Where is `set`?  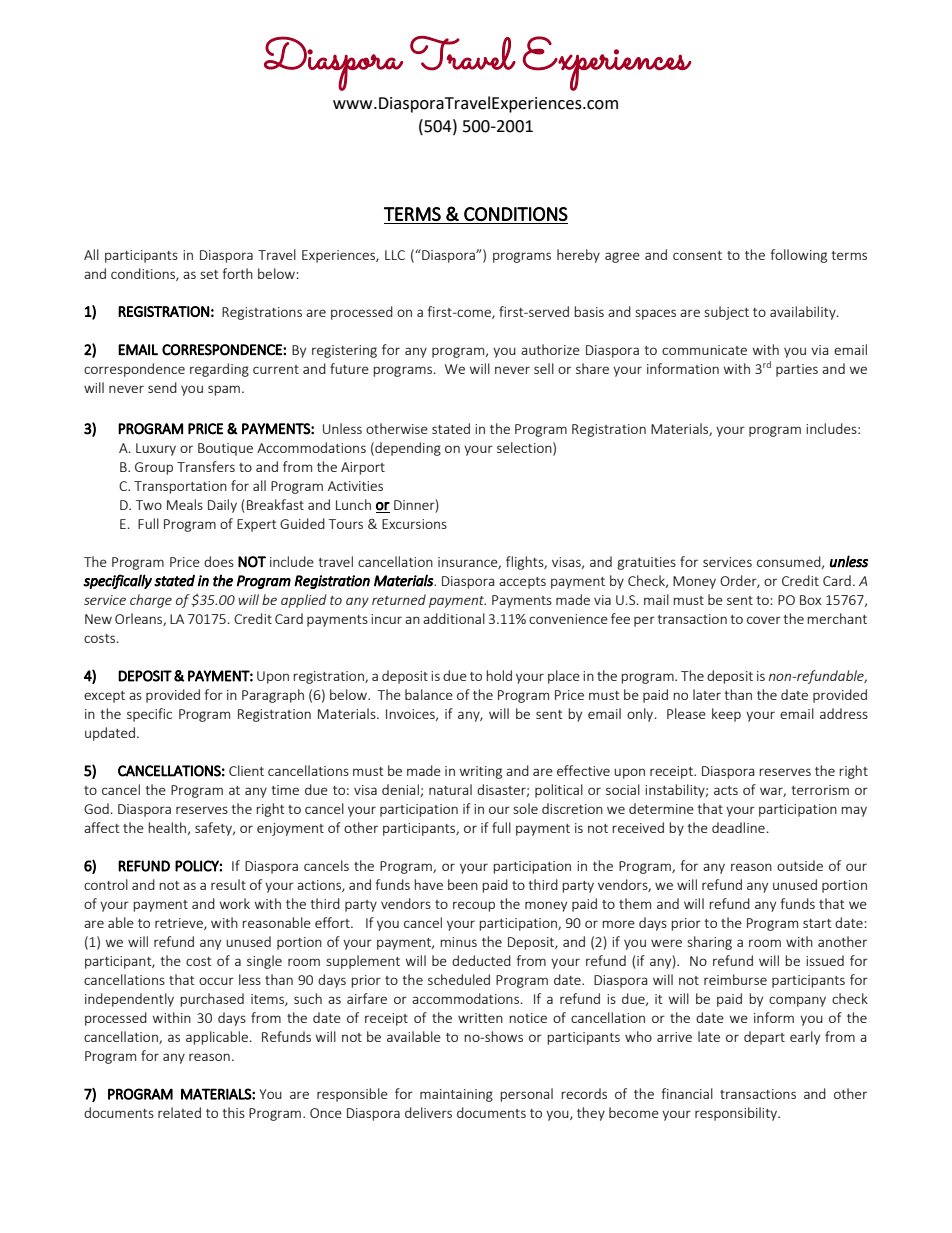 set is located at coordinates (209, 274).
